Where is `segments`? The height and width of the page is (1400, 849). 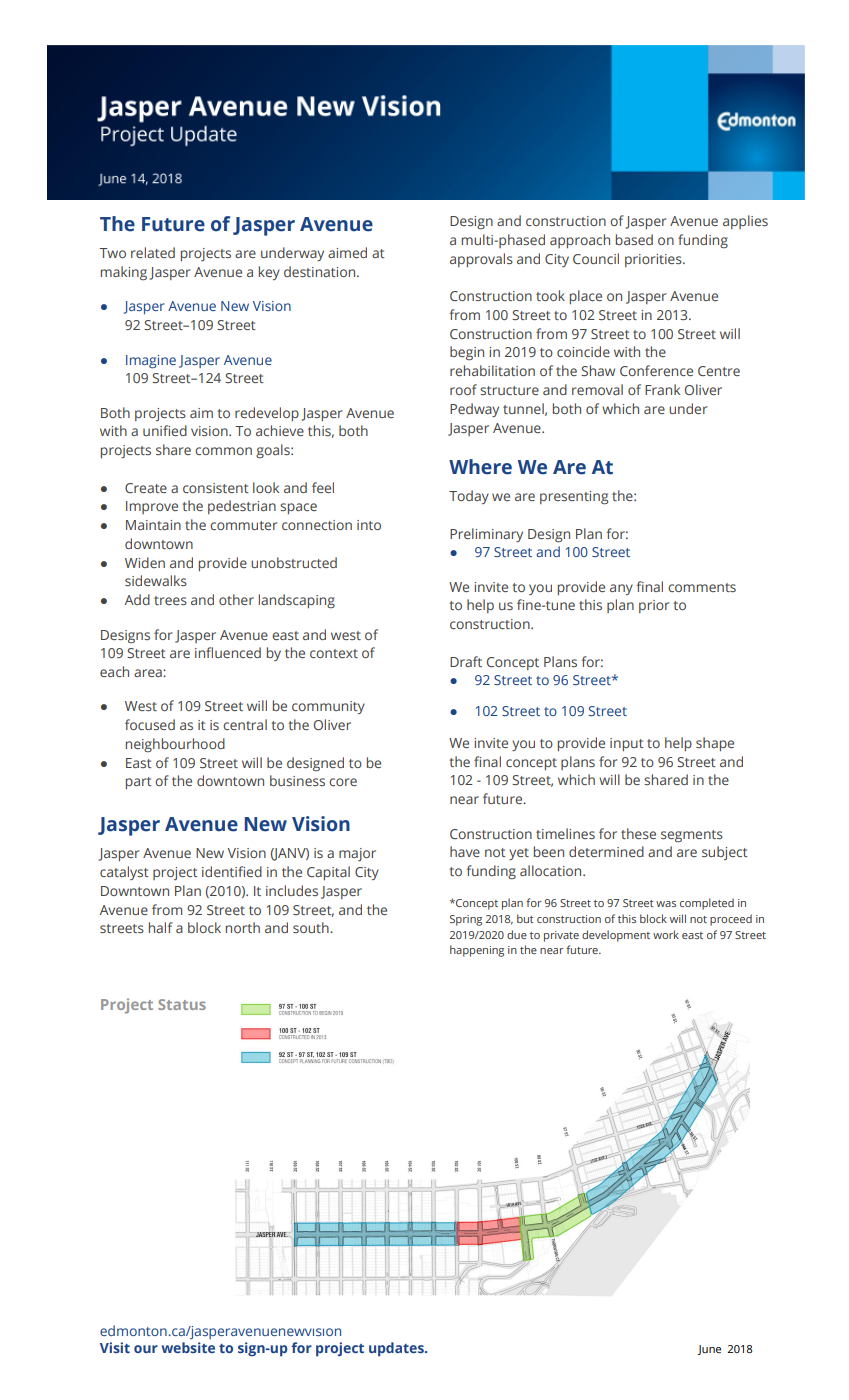 segments is located at coordinates (692, 836).
